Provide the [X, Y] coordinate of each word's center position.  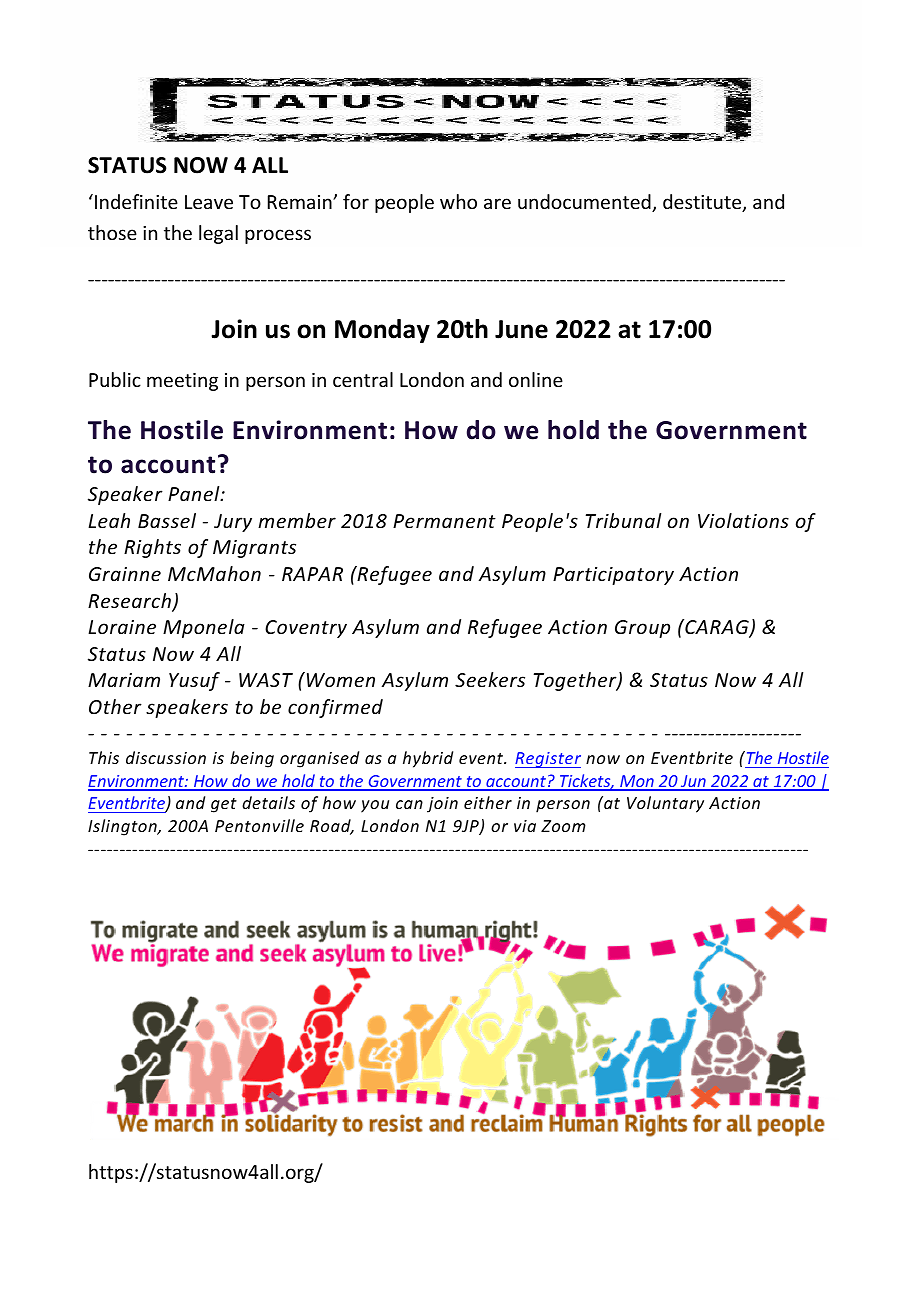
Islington [123, 827]
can [409, 804]
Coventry [306, 629]
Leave [209, 202]
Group [642, 629]
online [536, 379]
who [458, 201]
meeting [182, 382]
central [363, 379]
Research [130, 602]
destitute [703, 203]
